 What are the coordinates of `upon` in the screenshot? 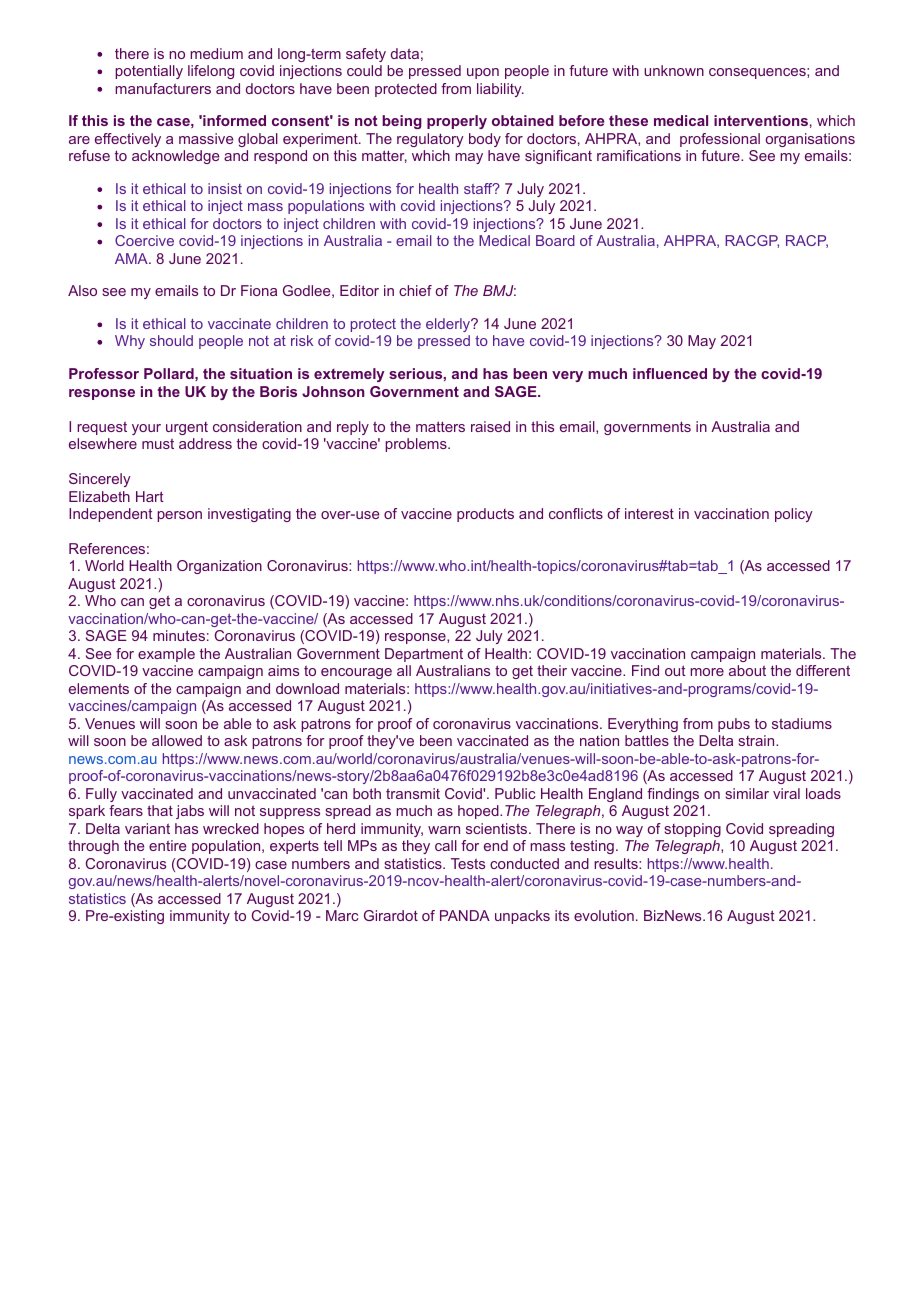 It's located at (483, 73).
